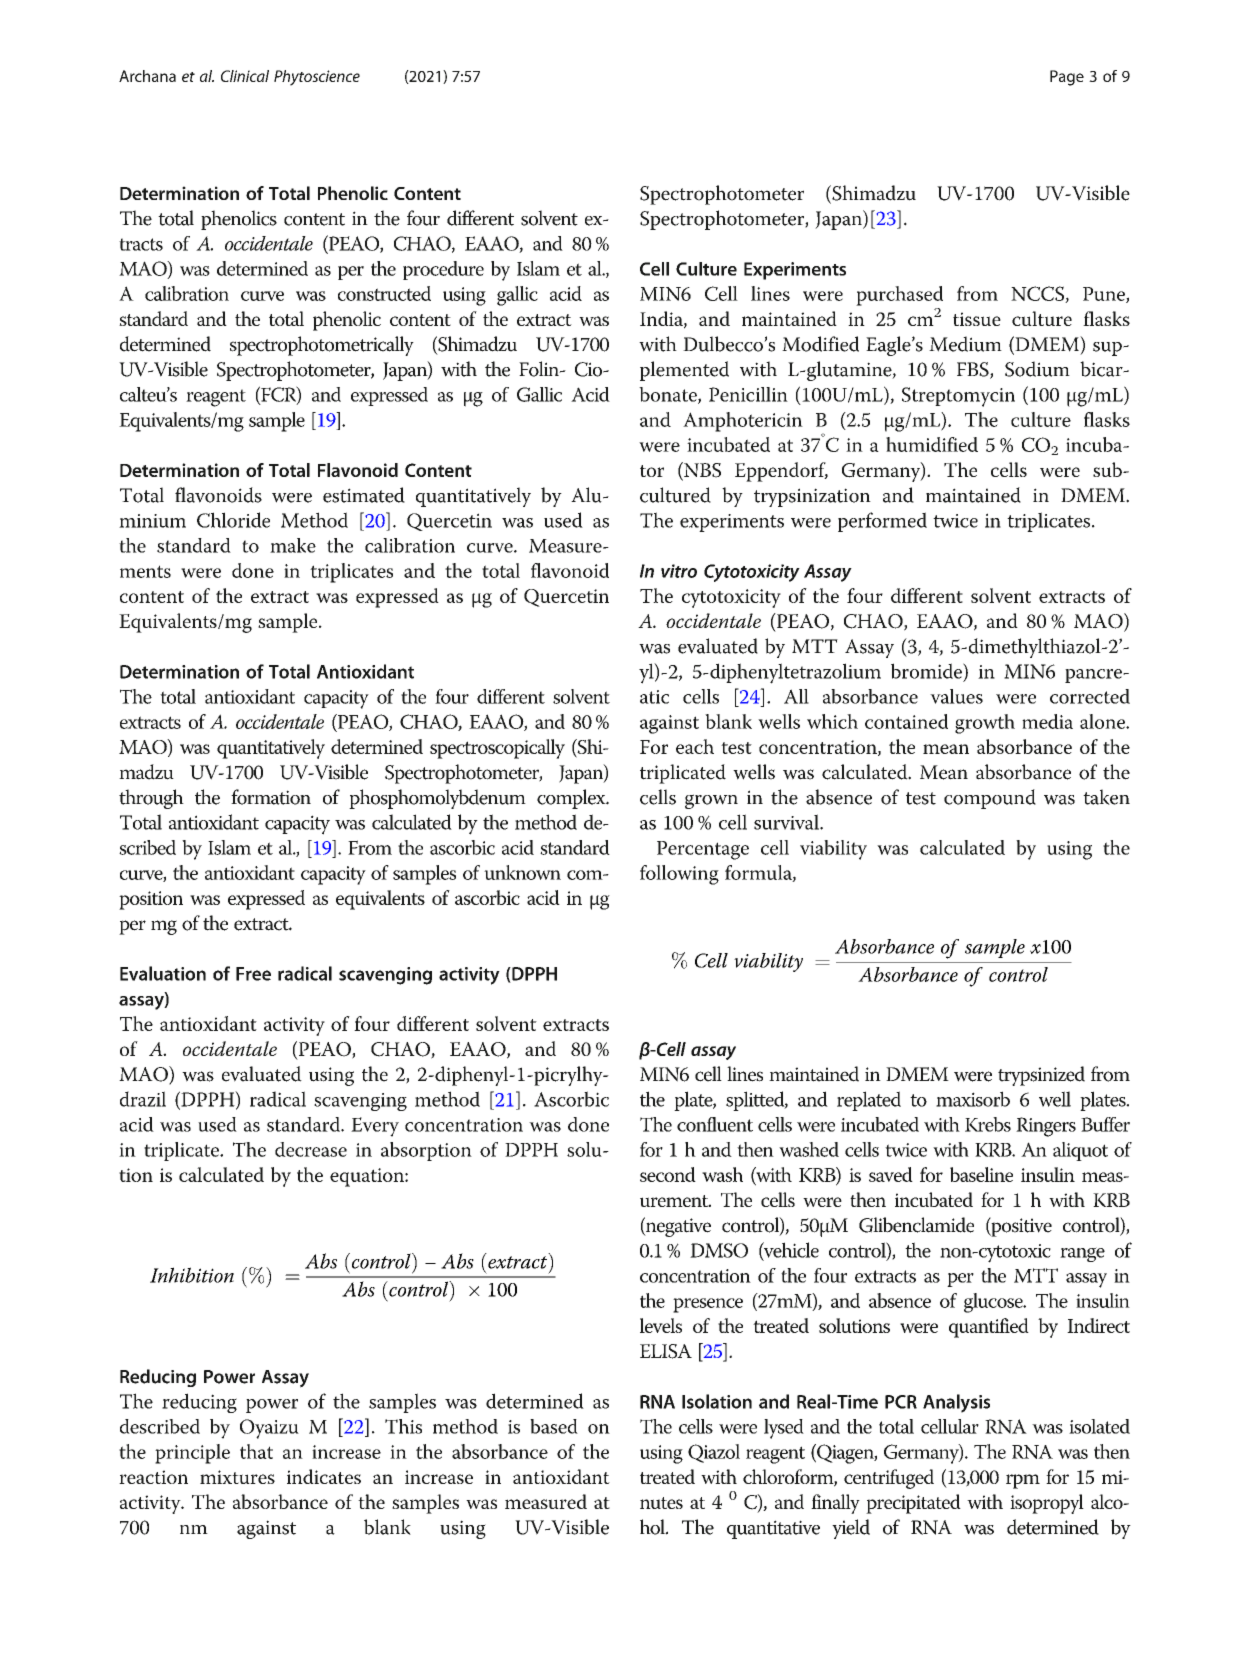 This image has height=1659, width=1249. I want to click on based, so click(554, 1426).
